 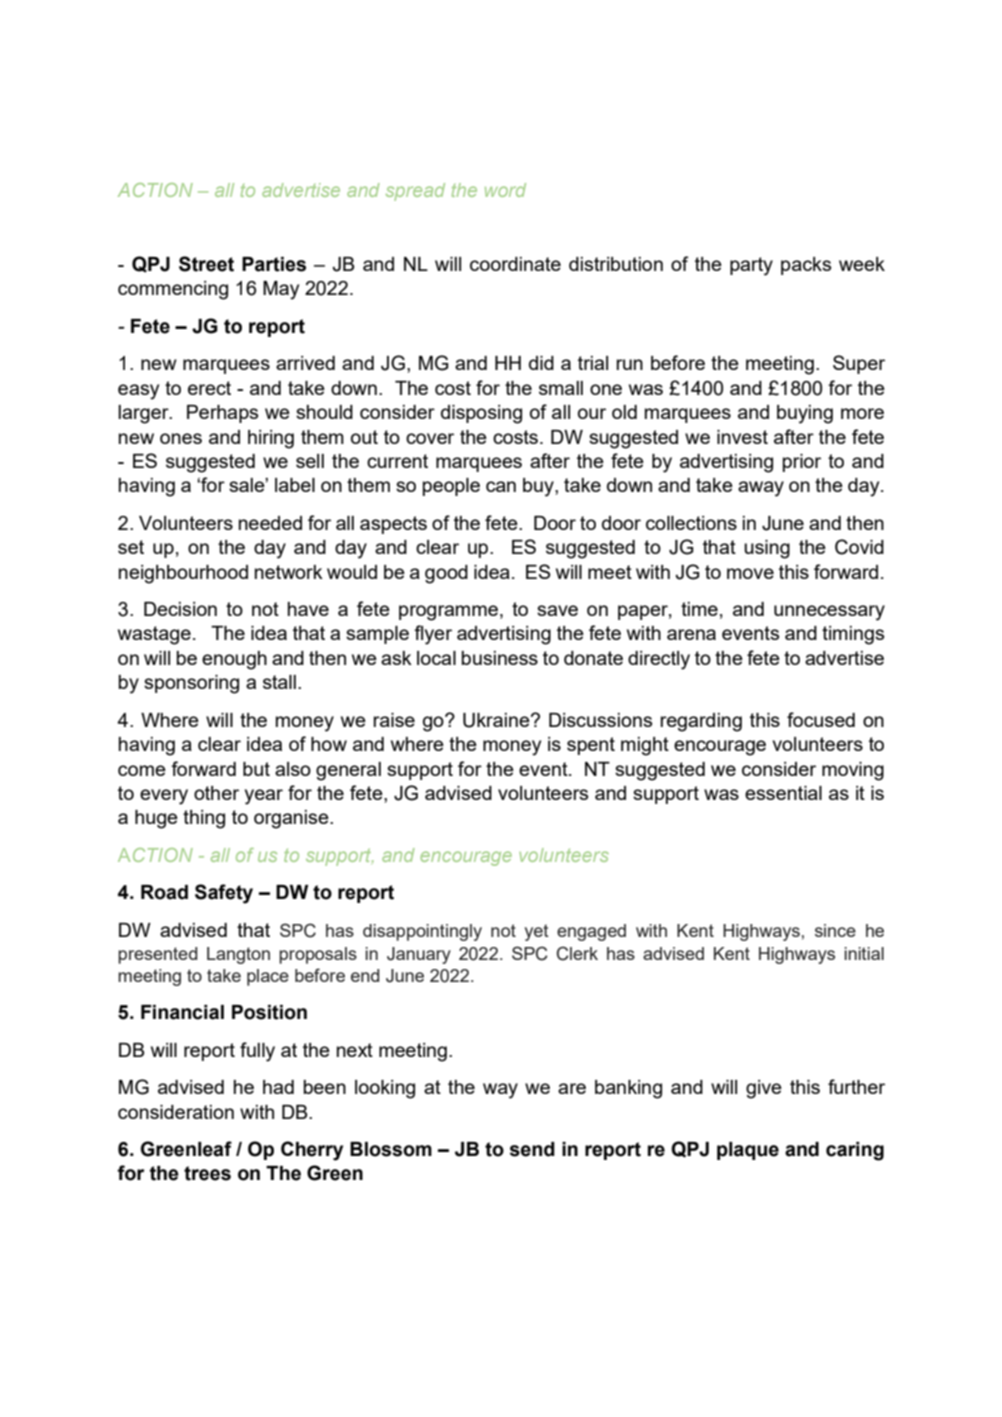 I want to click on party, so click(x=751, y=266).
